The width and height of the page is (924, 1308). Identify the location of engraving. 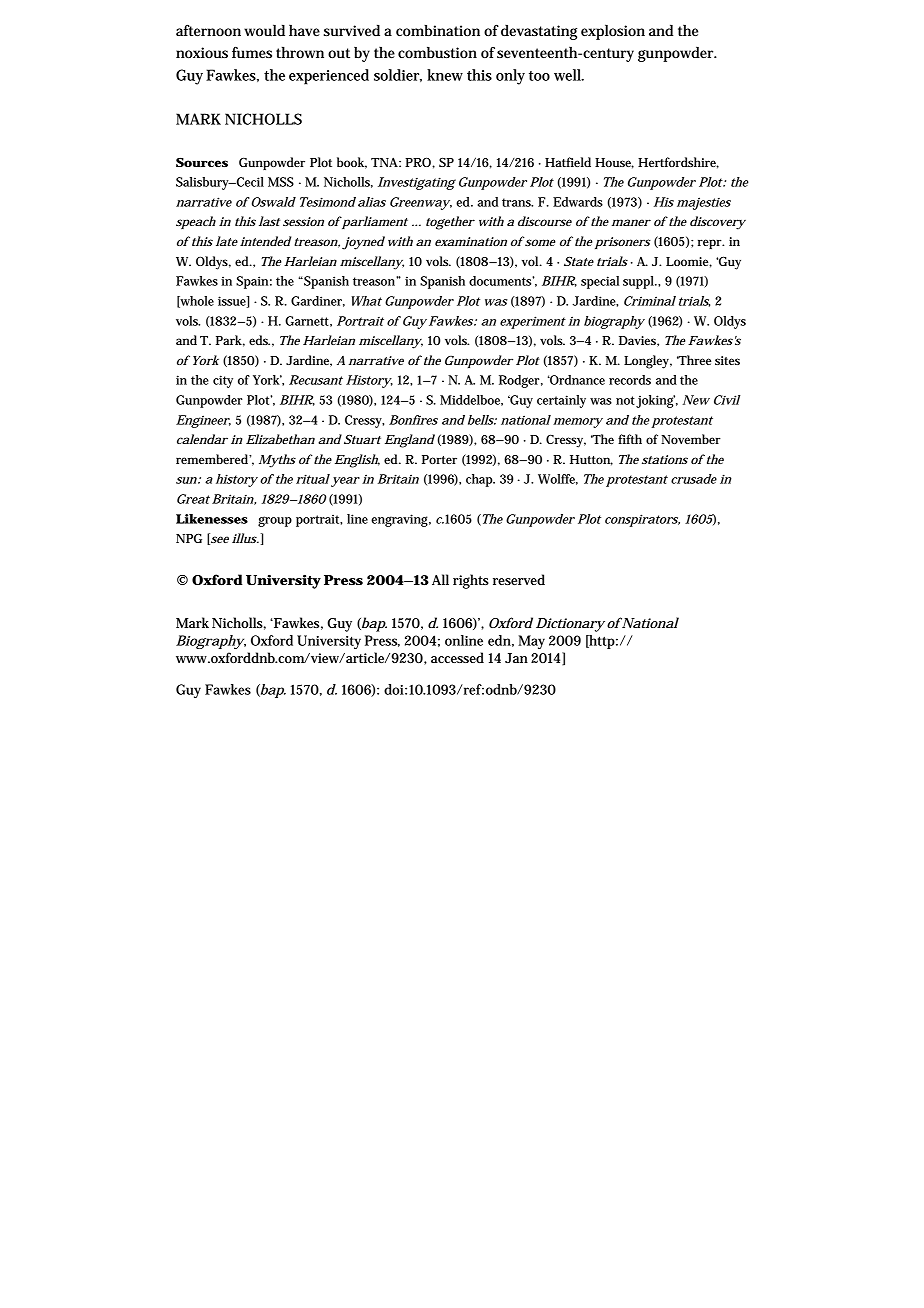
(401, 520).
